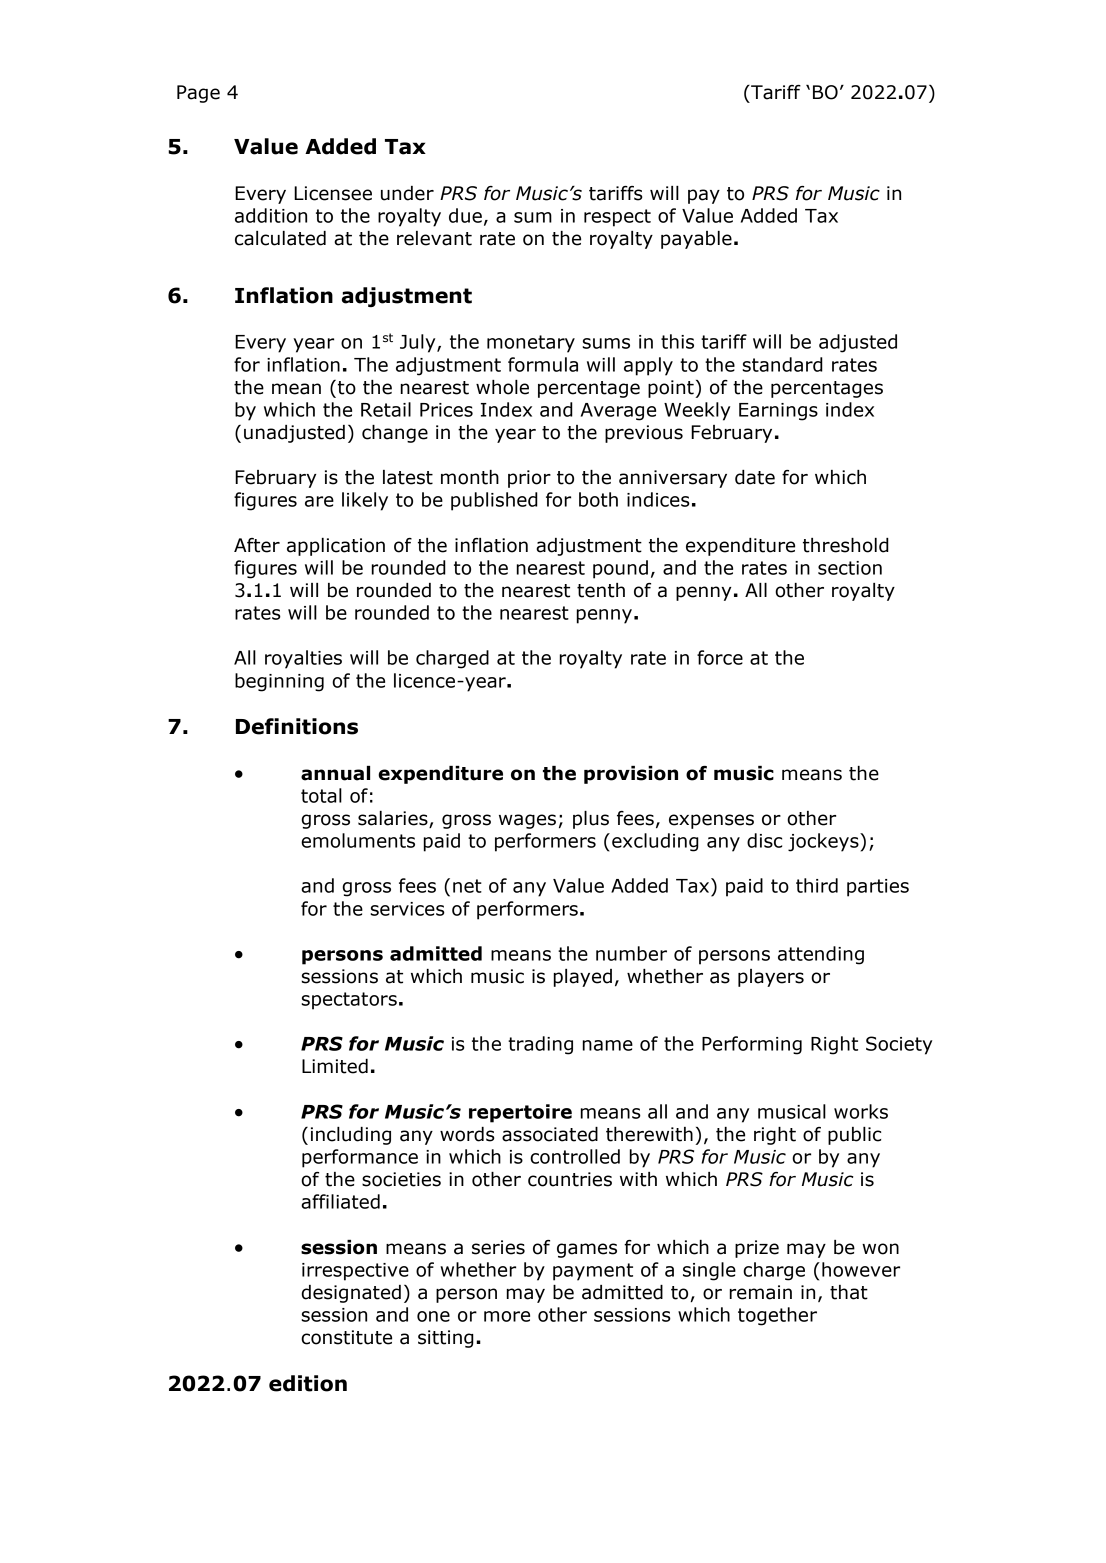  Describe the element at coordinates (752, 1045) in the page. I see `Performing` at that location.
